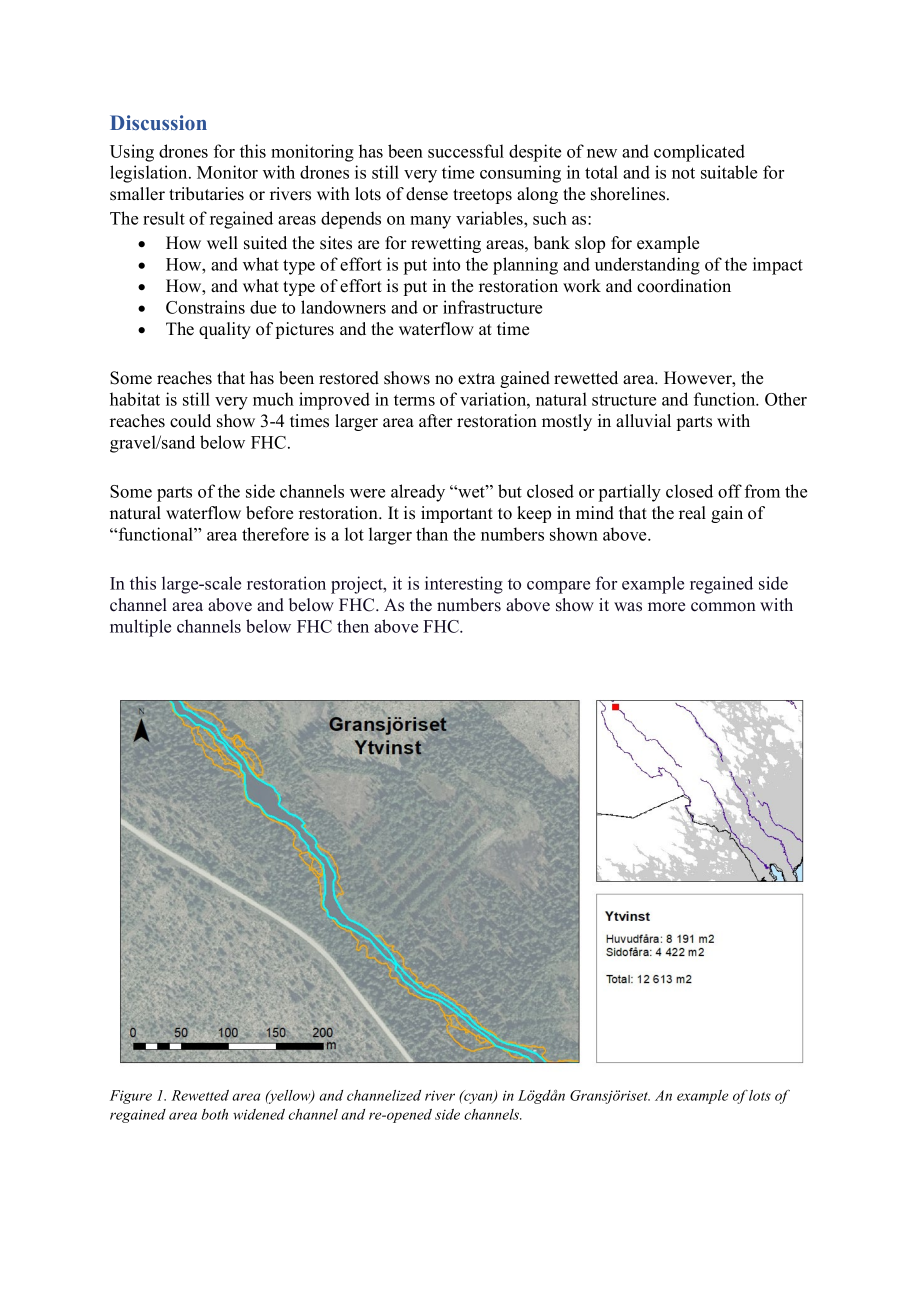 The image size is (924, 1308). I want to click on tributaries, so click(206, 194).
